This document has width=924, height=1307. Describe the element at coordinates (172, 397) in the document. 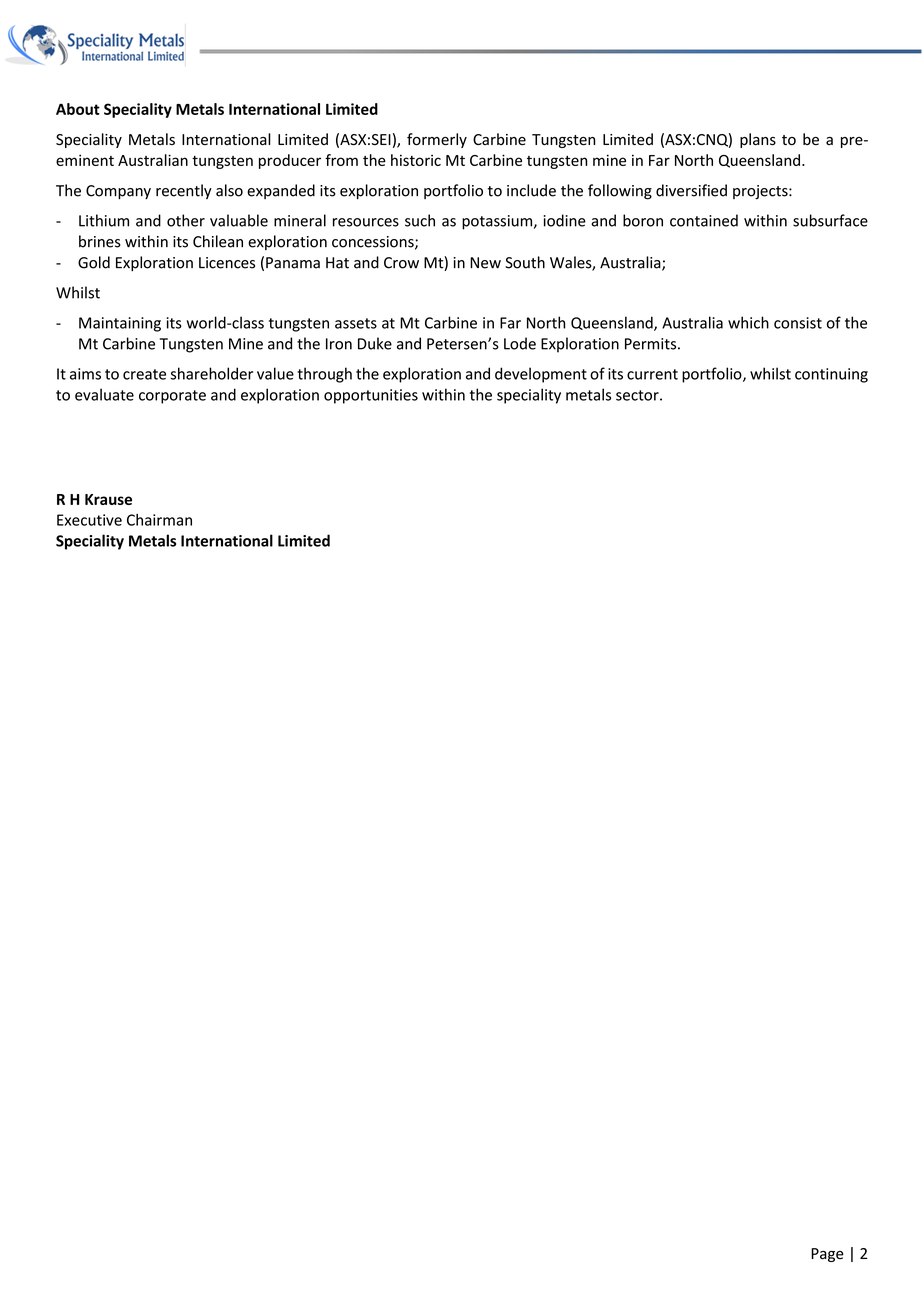

I see `corporate` at that location.
